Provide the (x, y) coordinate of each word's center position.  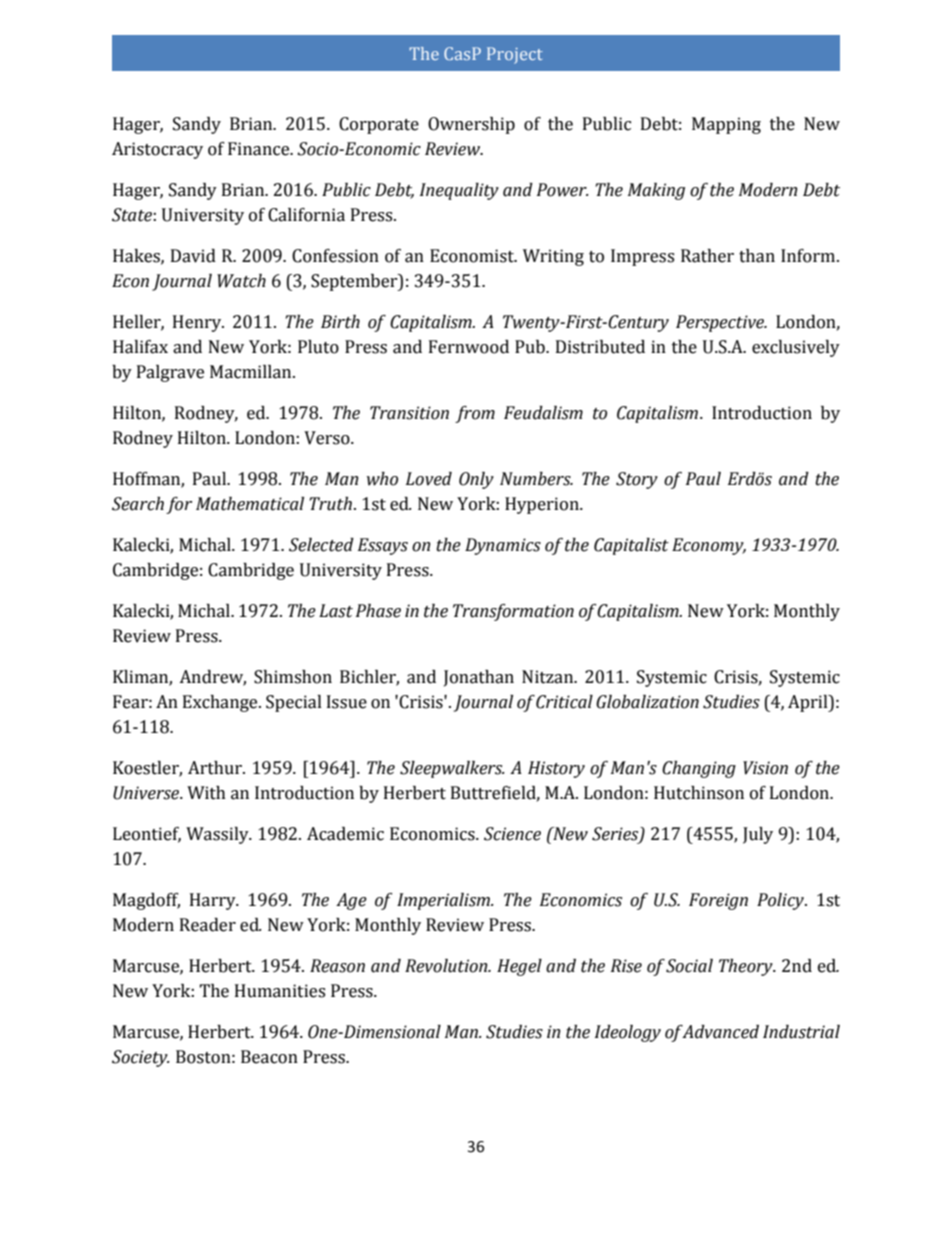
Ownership (471, 125)
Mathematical (250, 504)
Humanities (280, 991)
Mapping (726, 125)
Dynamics (503, 546)
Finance (260, 149)
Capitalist (631, 546)
